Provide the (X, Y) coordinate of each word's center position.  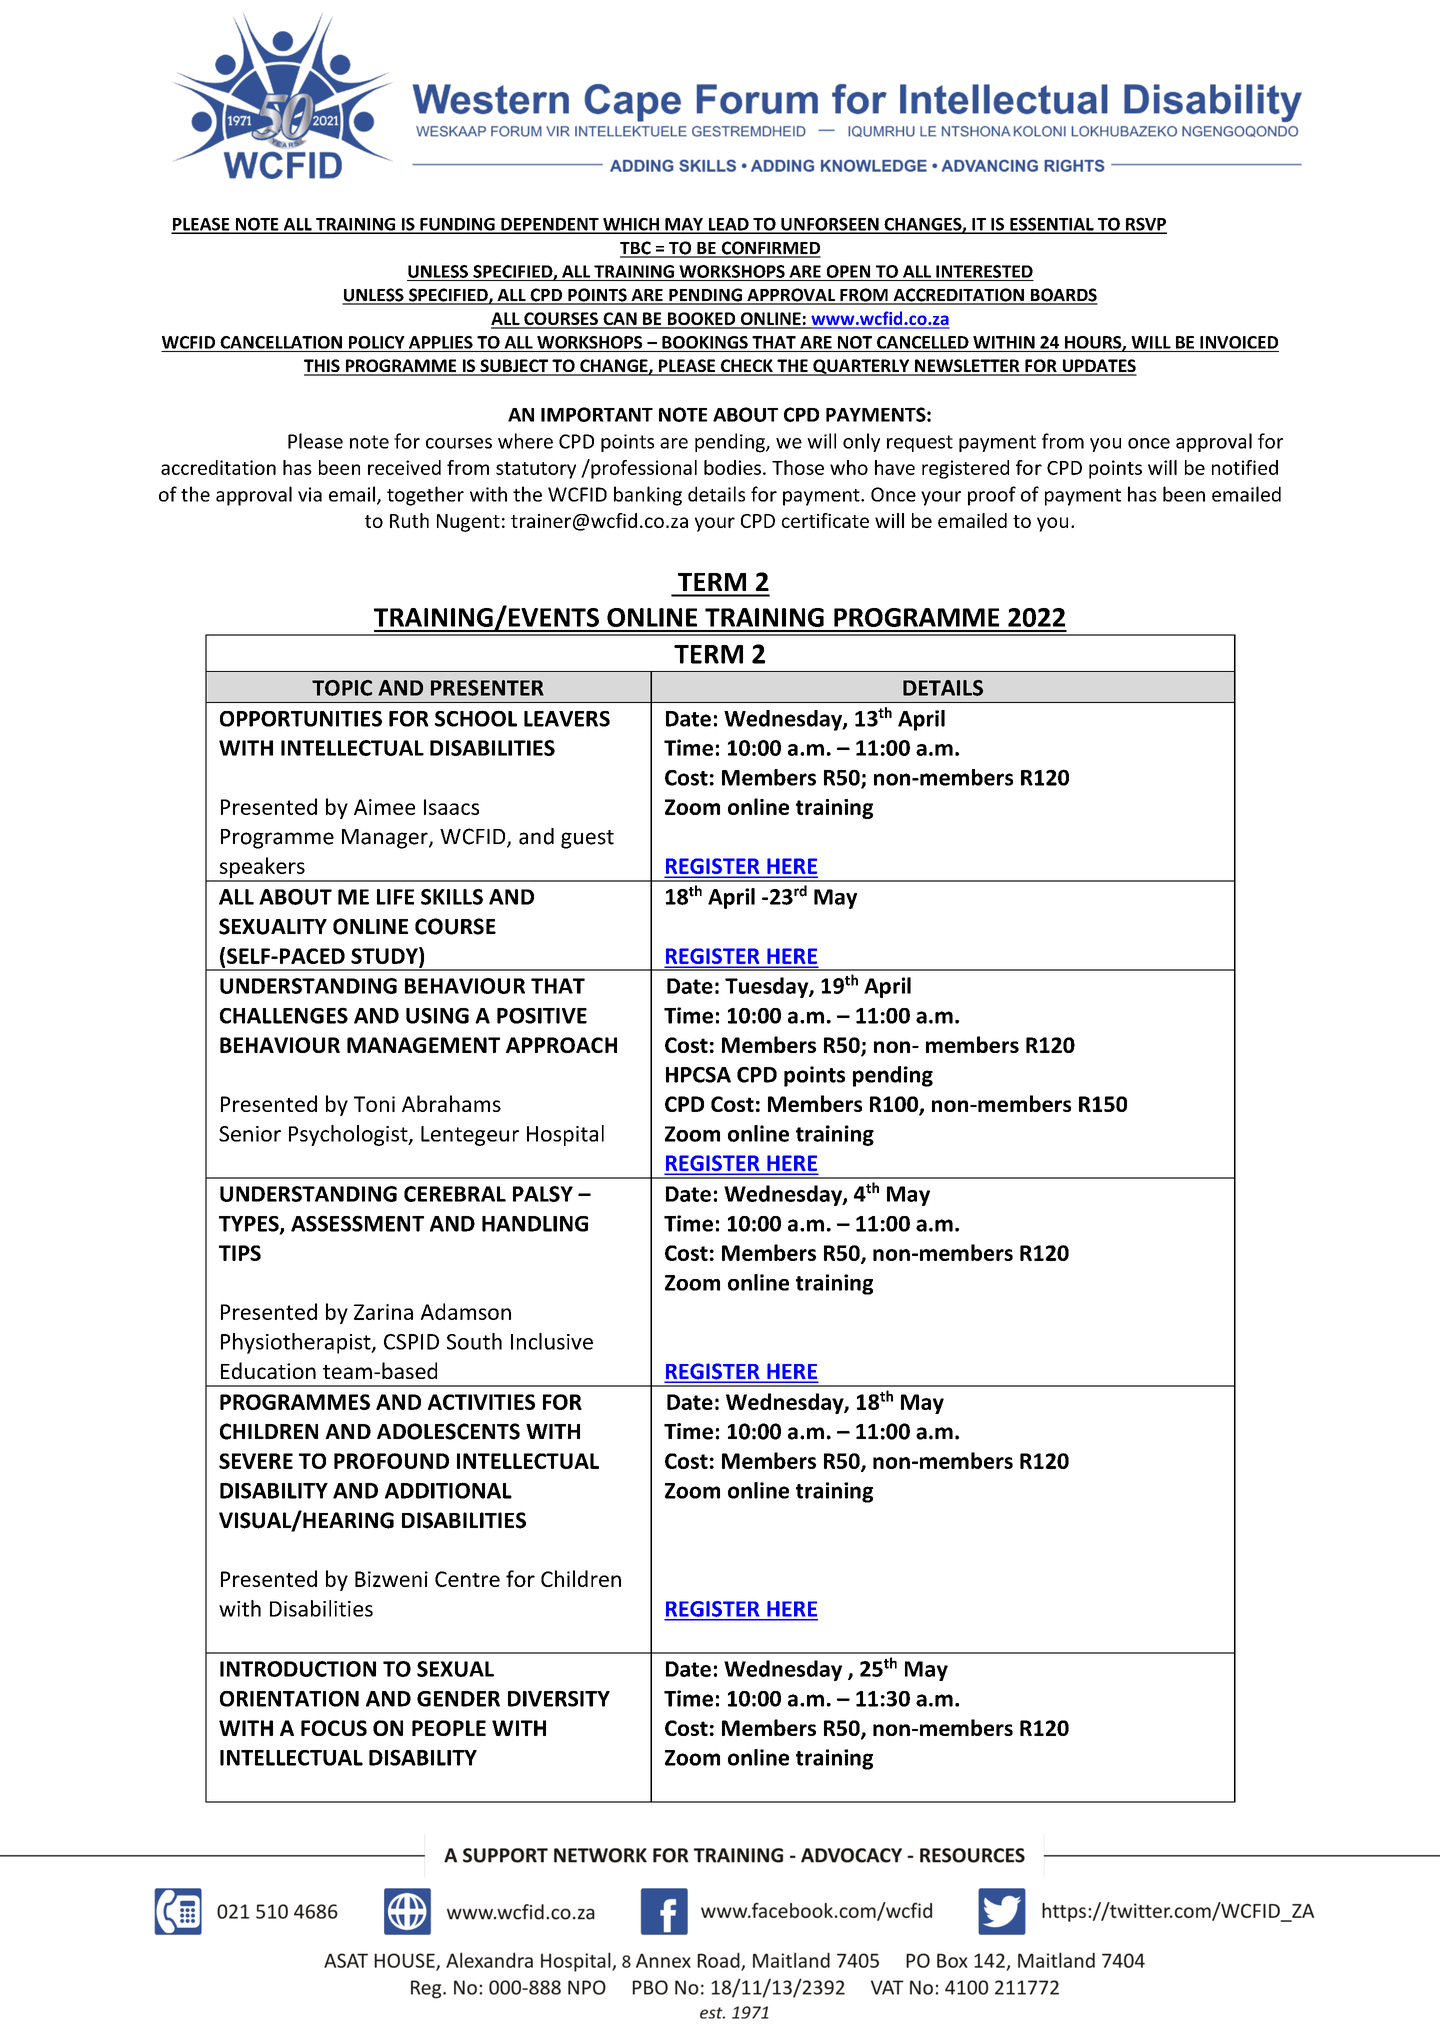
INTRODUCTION (298, 1669)
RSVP (1145, 225)
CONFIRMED (770, 249)
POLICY (377, 342)
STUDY (385, 955)
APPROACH (561, 1045)
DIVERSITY (559, 1699)
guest (587, 839)
